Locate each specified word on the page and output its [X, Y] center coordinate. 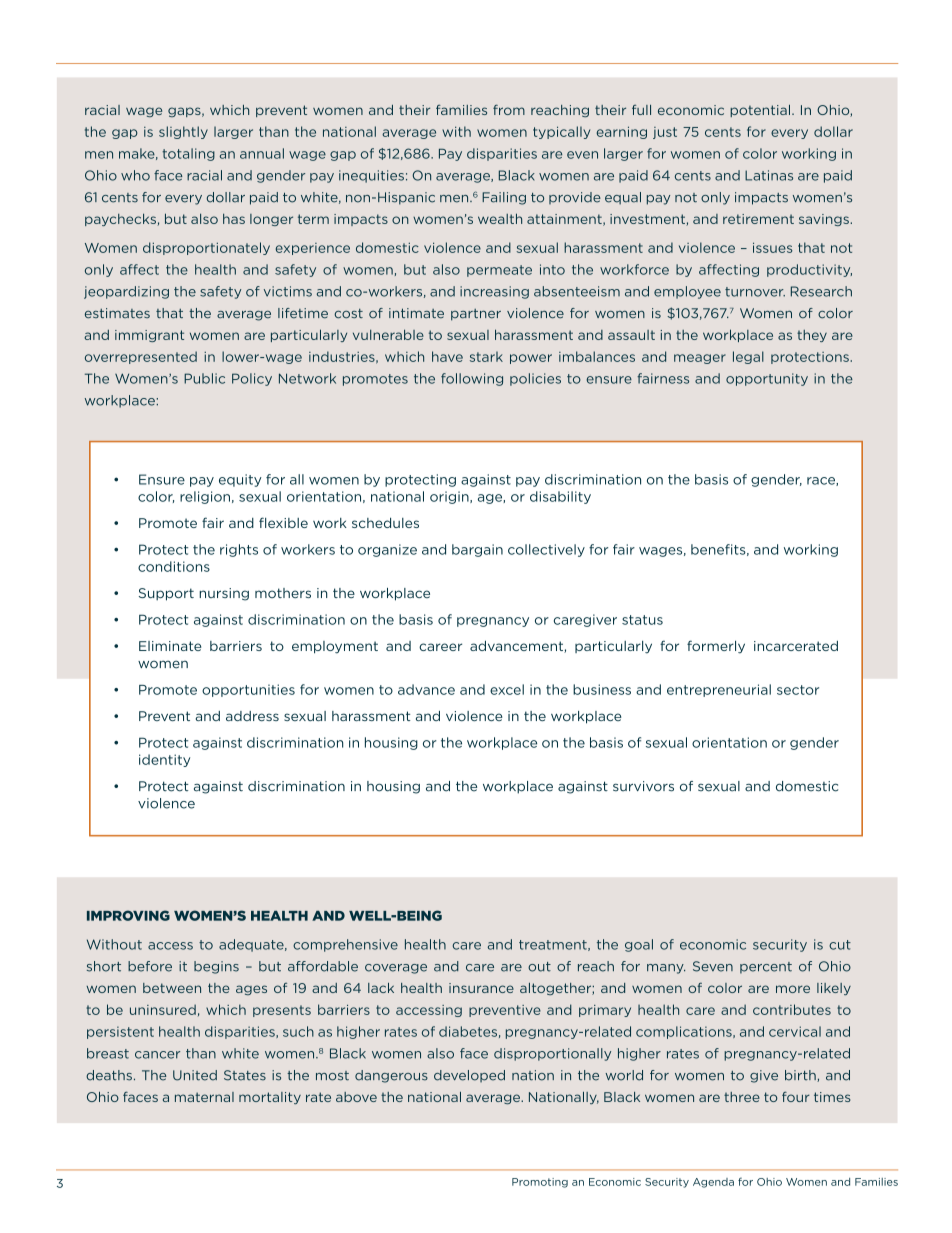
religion [205, 497]
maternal [204, 1097]
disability [560, 497]
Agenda [713, 1183]
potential [760, 111]
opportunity [767, 379]
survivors [643, 786]
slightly [183, 132]
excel [507, 689]
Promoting [540, 1183]
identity [164, 760]
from [509, 109]
